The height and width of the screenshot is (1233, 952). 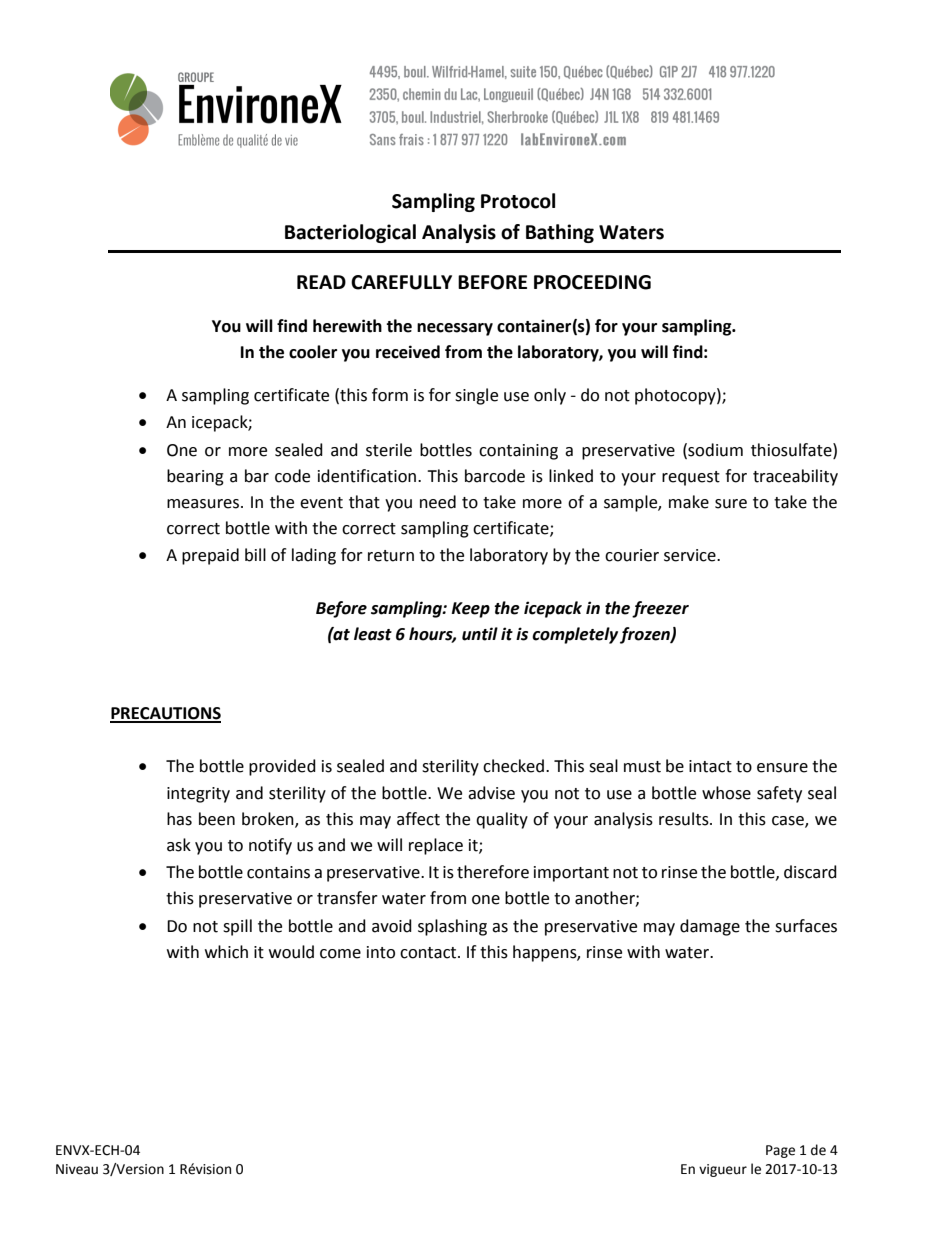 I want to click on splashing, so click(x=452, y=927).
